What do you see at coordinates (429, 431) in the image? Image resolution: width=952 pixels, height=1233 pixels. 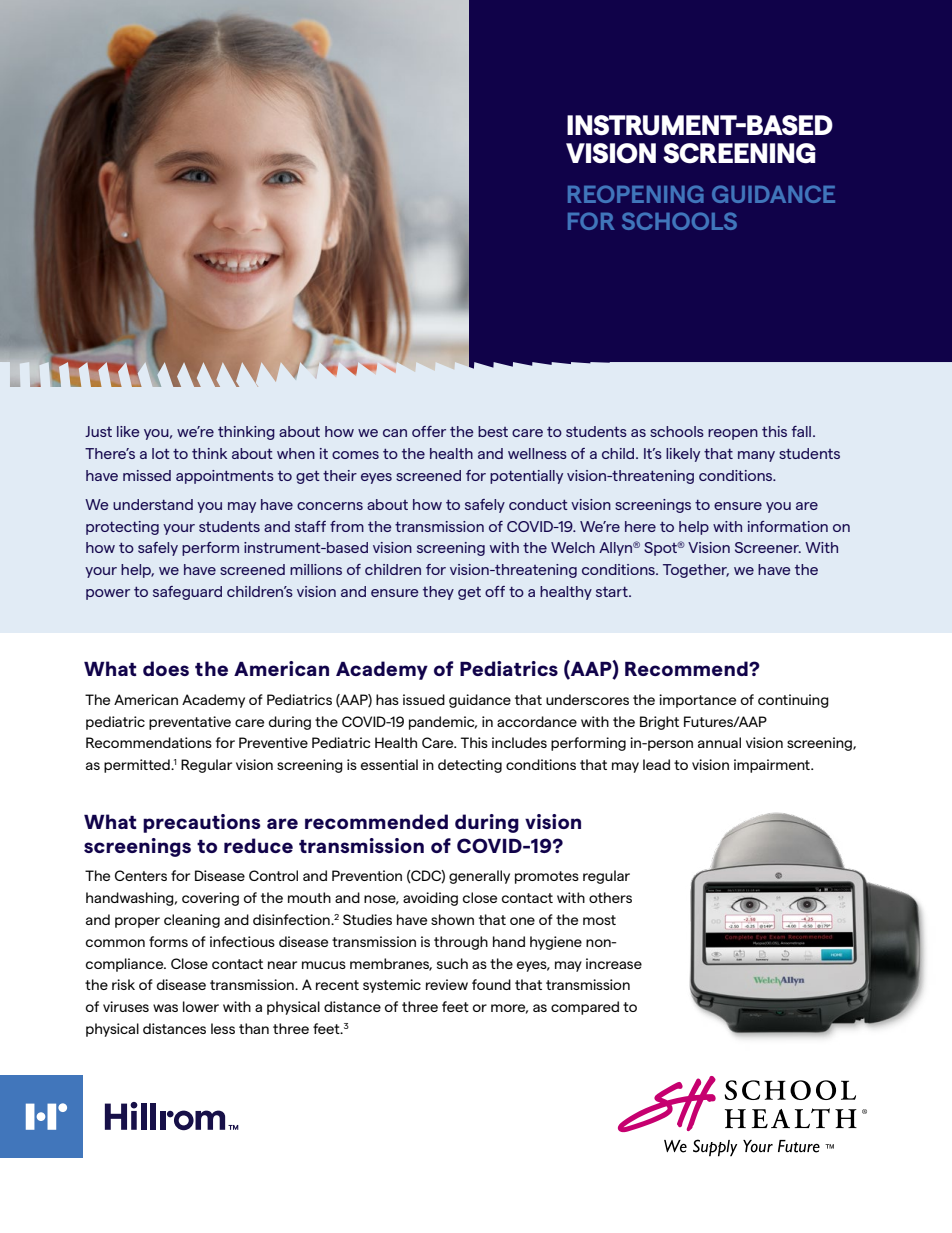 I see `offer` at bounding box center [429, 431].
